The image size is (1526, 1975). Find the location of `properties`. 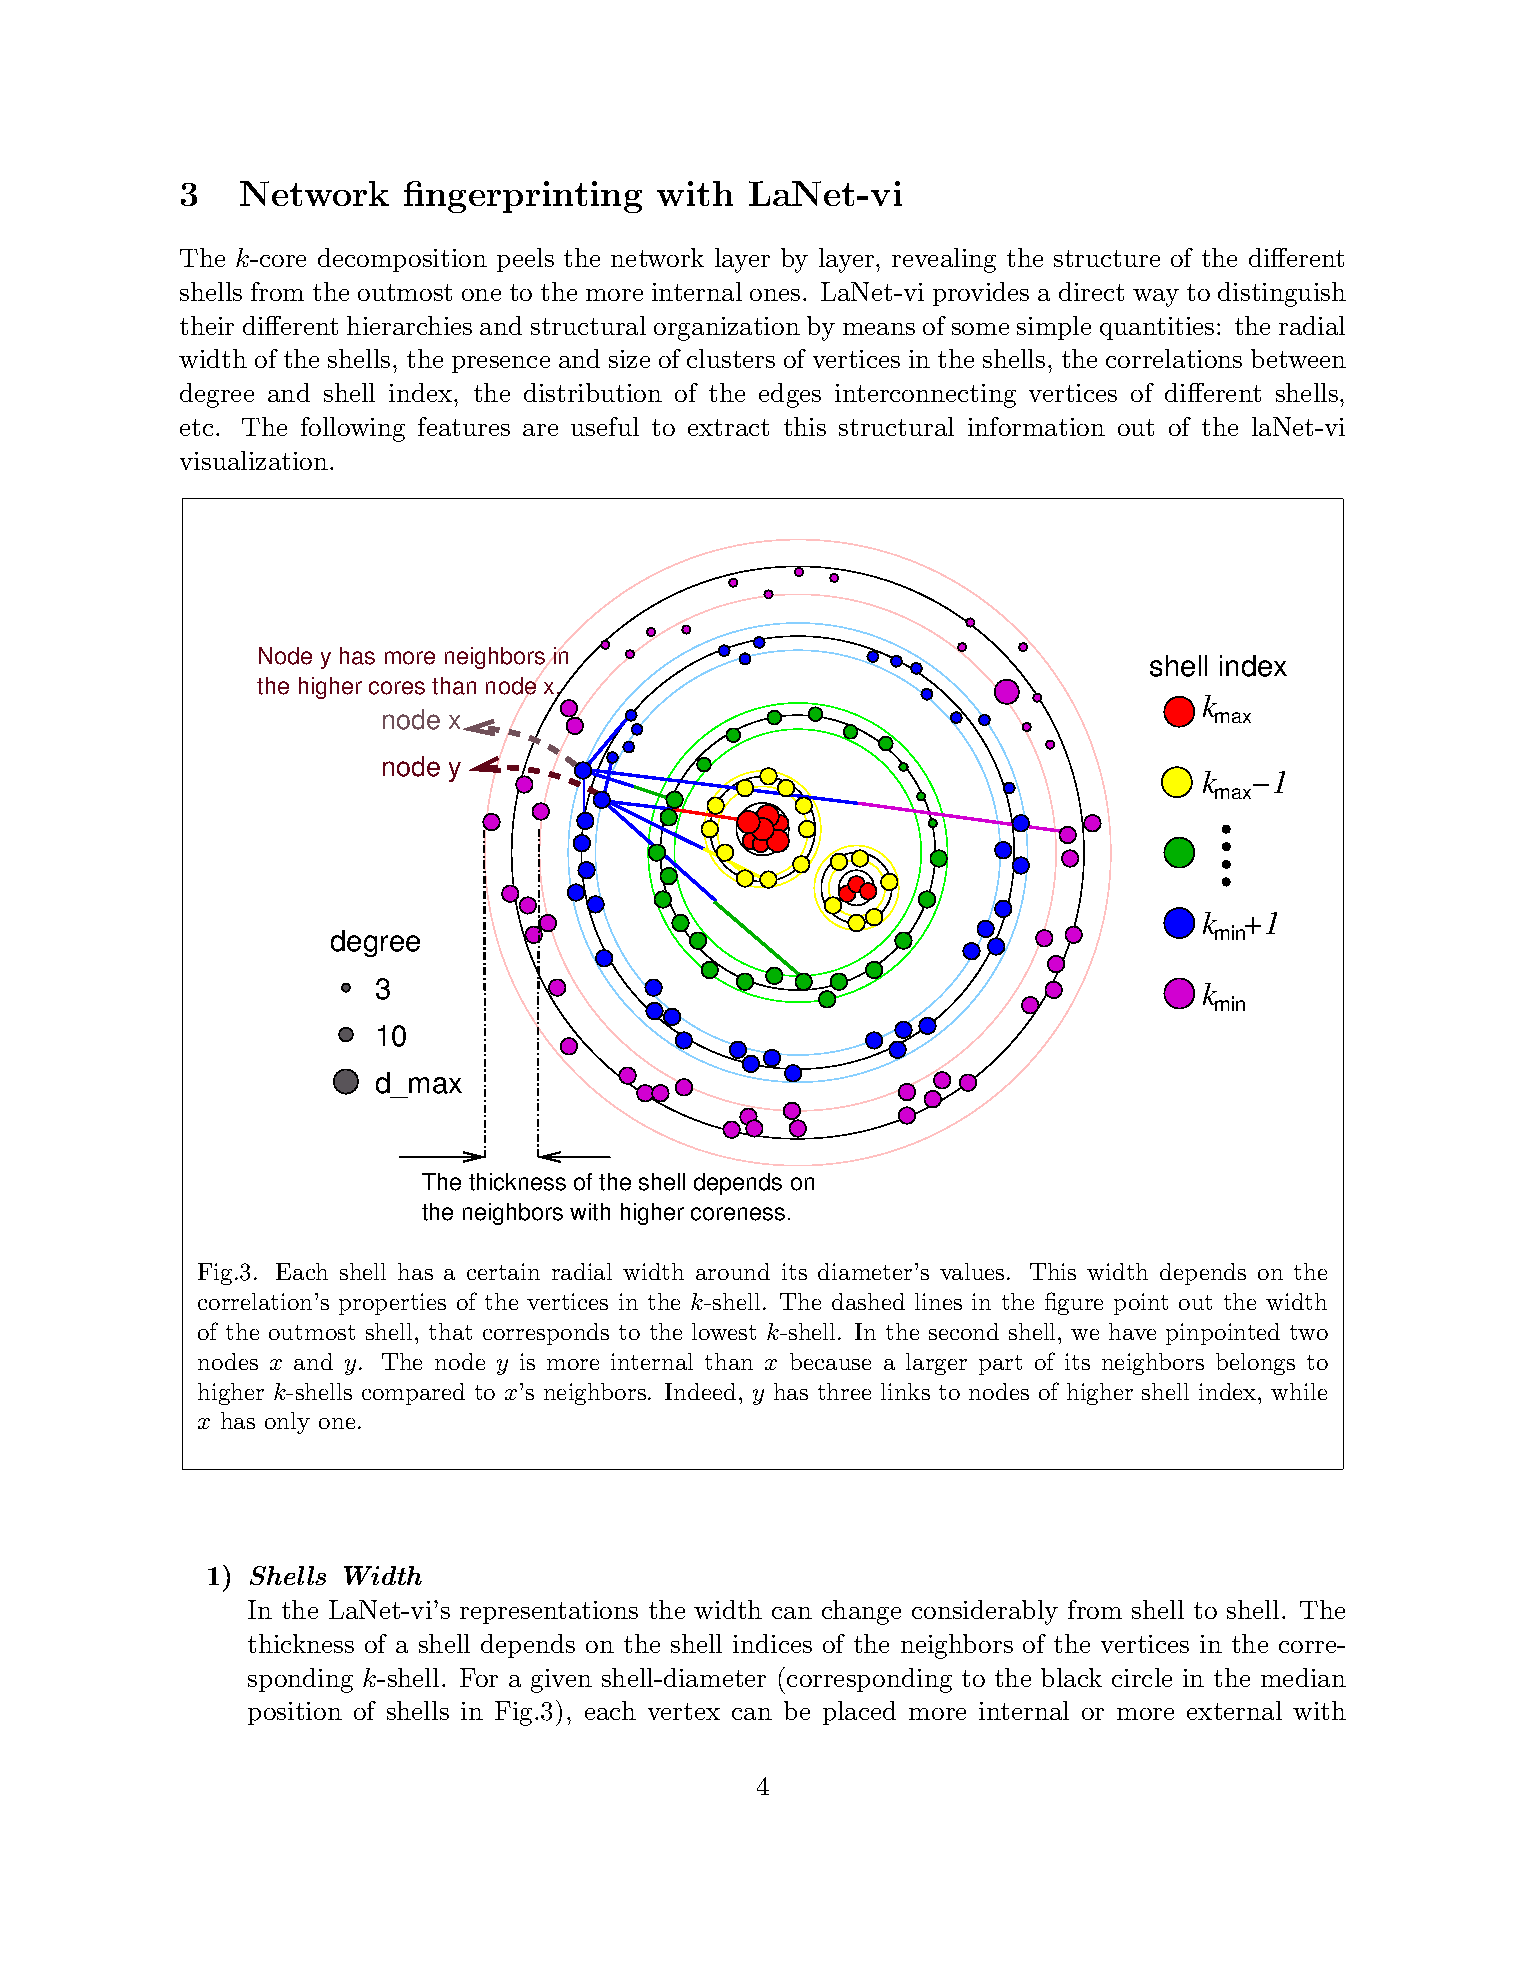

properties is located at coordinates (392, 1304).
